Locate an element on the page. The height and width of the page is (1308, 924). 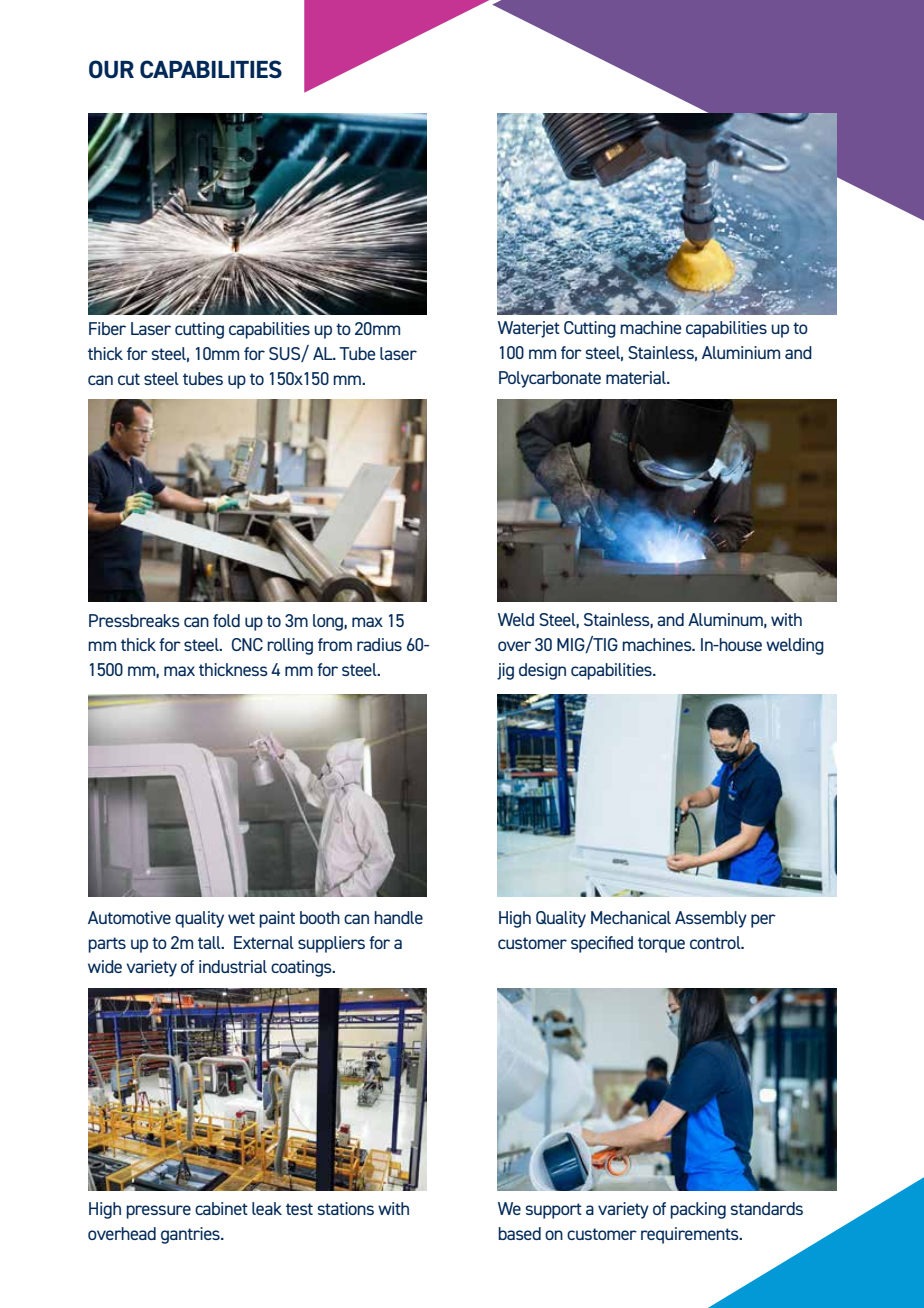
tall is located at coordinates (210, 942).
